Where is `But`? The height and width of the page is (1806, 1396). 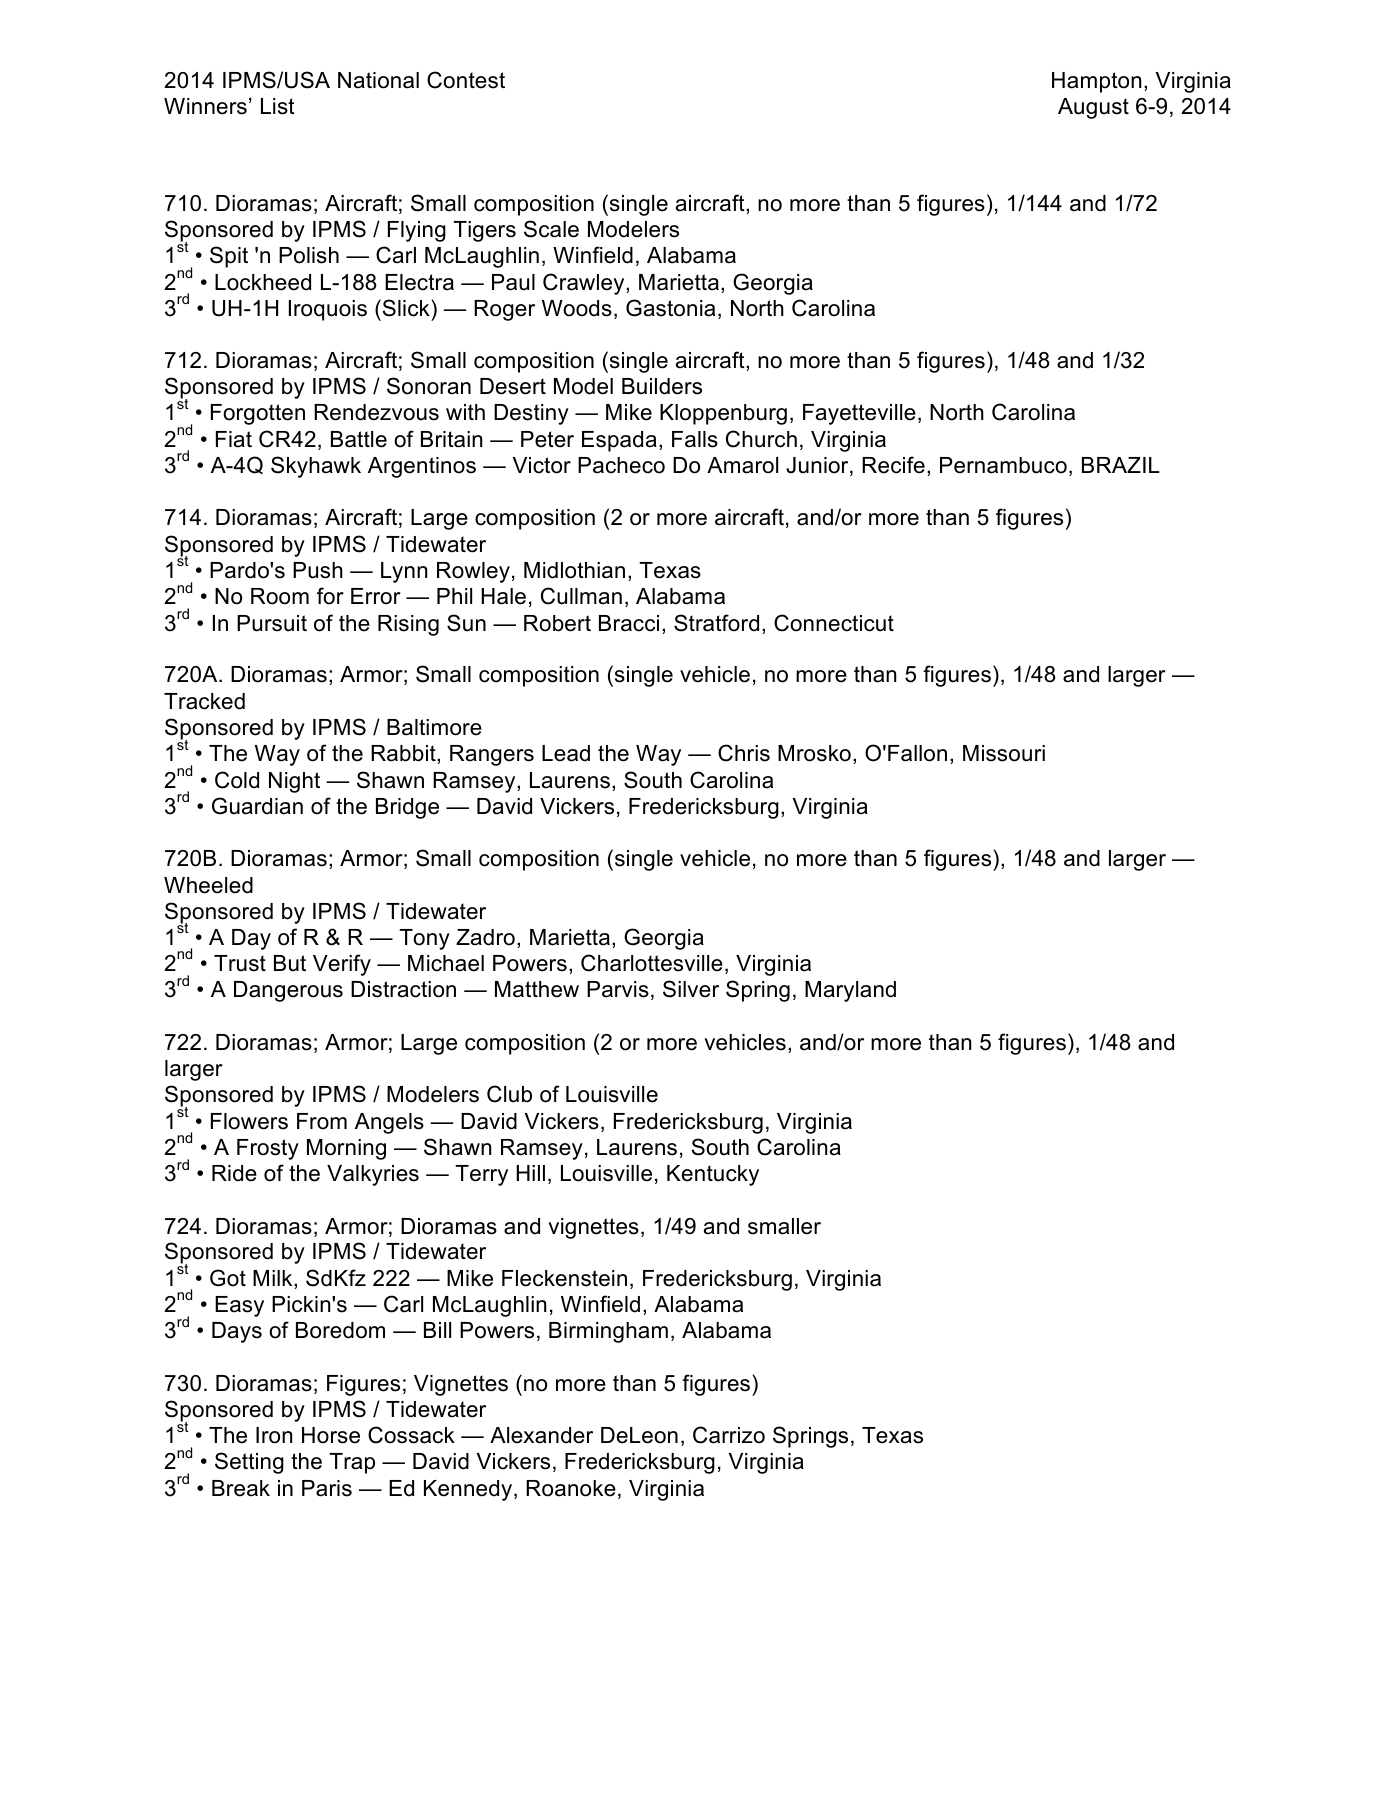
But is located at coordinates (290, 963).
